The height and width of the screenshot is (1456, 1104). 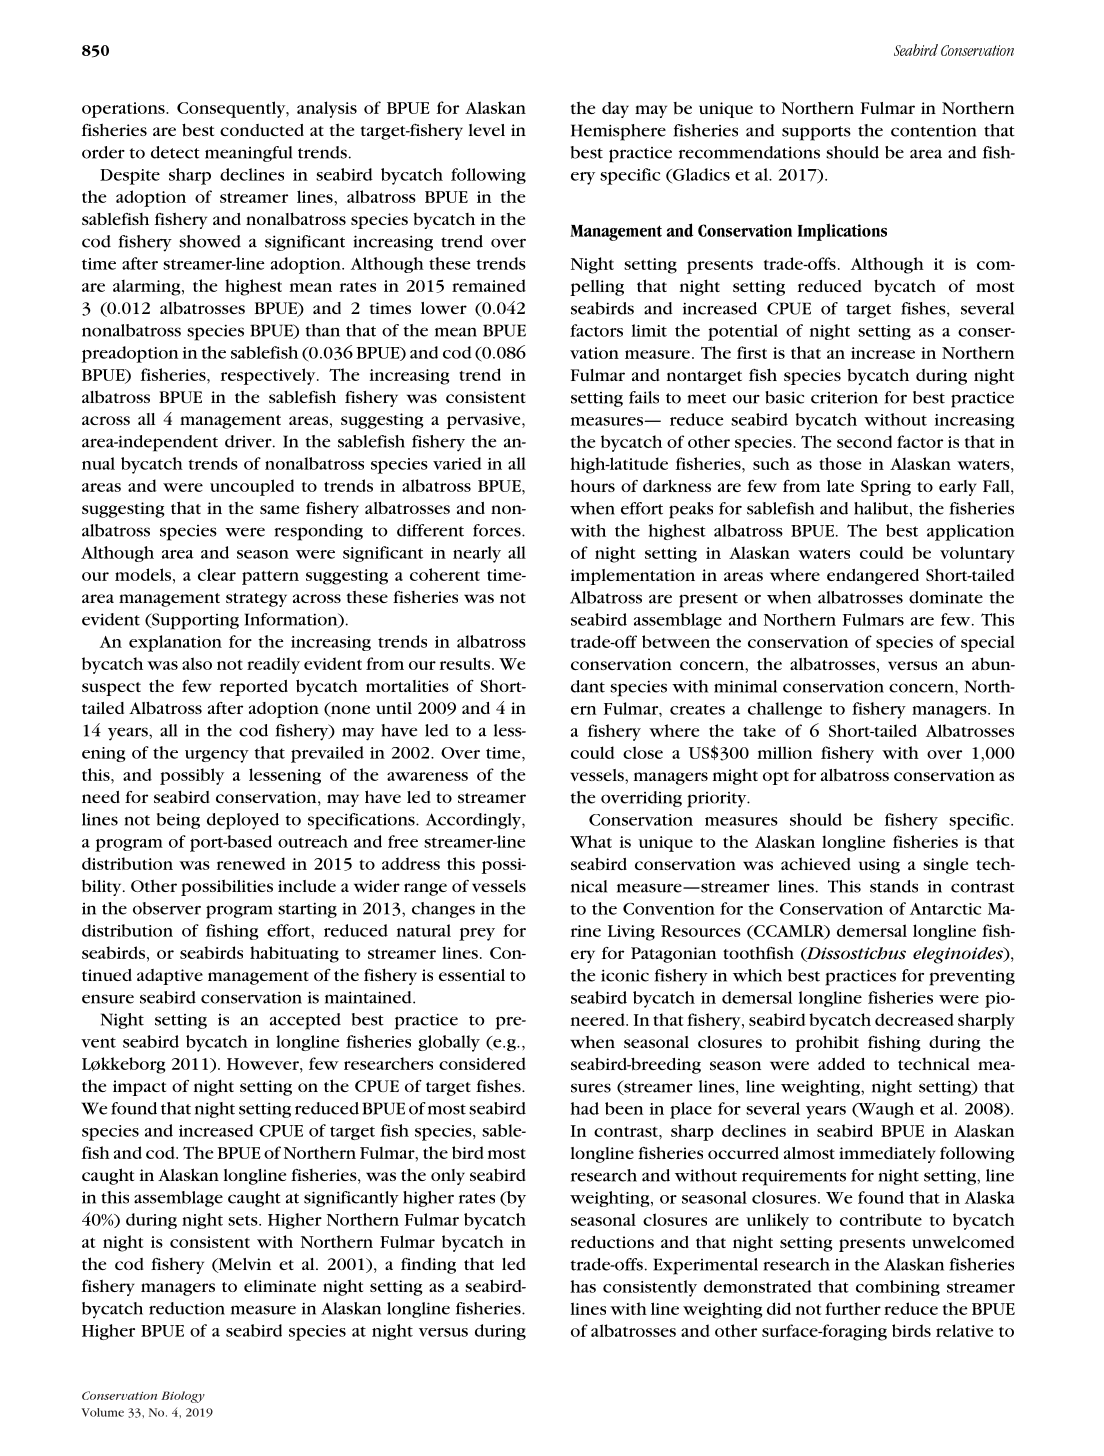 I want to click on criterion, so click(x=844, y=397).
